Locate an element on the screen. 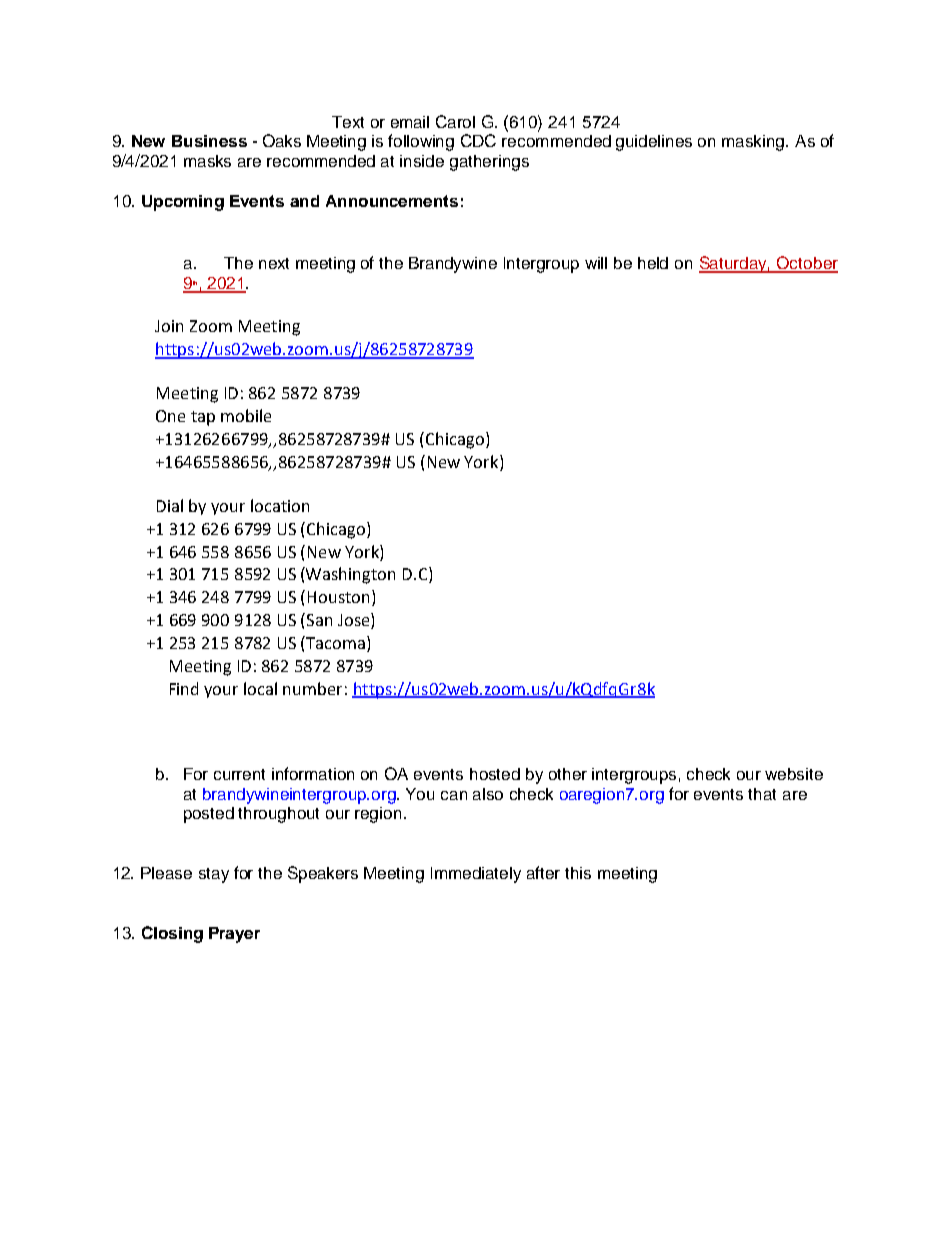 This screenshot has width=952, height=1233. Prayer is located at coordinates (234, 935).
